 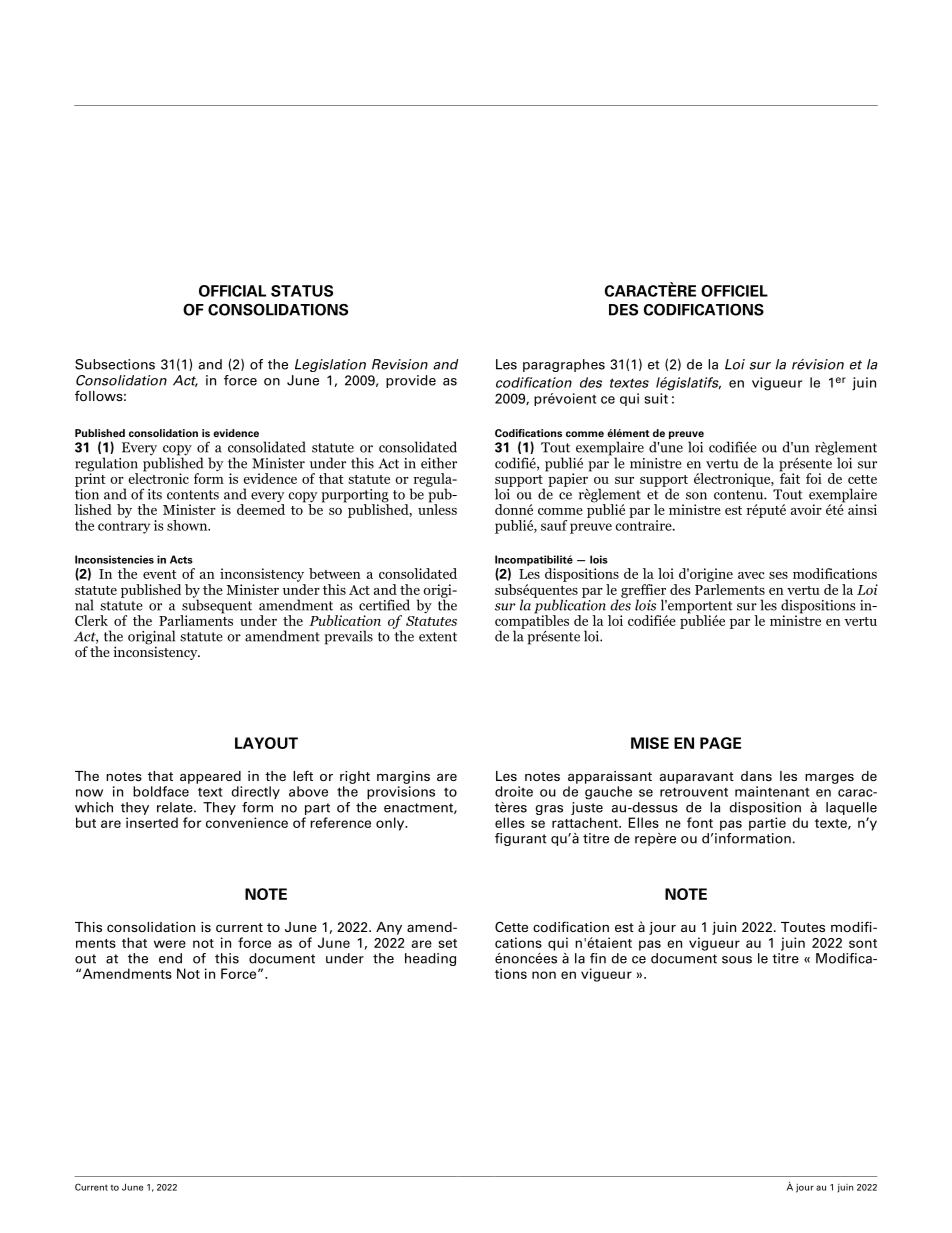 What do you see at coordinates (188, 525) in the document?
I see `shown` at bounding box center [188, 525].
